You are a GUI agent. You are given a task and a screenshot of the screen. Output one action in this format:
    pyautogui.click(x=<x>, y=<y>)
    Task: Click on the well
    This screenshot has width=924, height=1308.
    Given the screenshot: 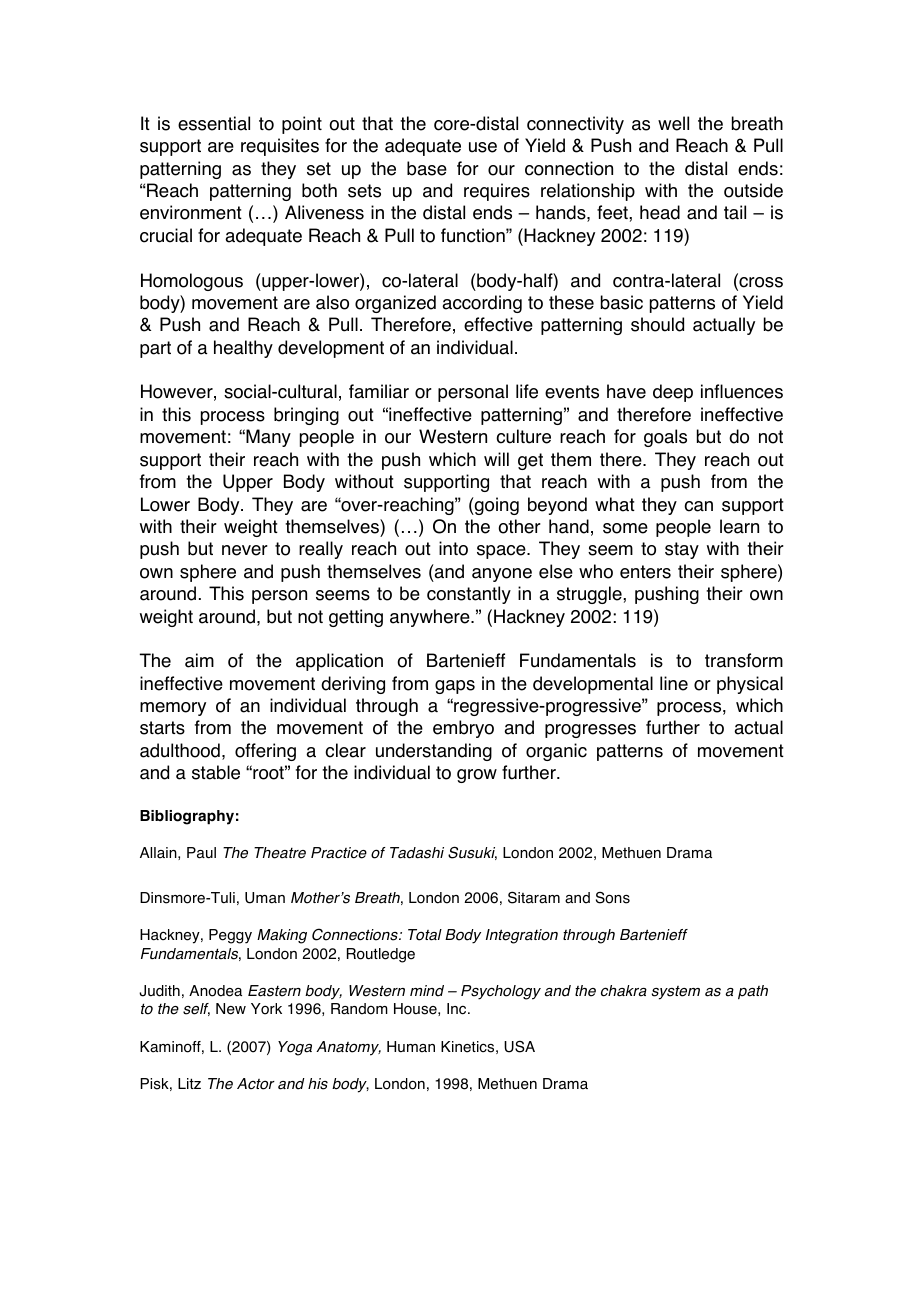 What is the action you would take?
    pyautogui.click(x=673, y=123)
